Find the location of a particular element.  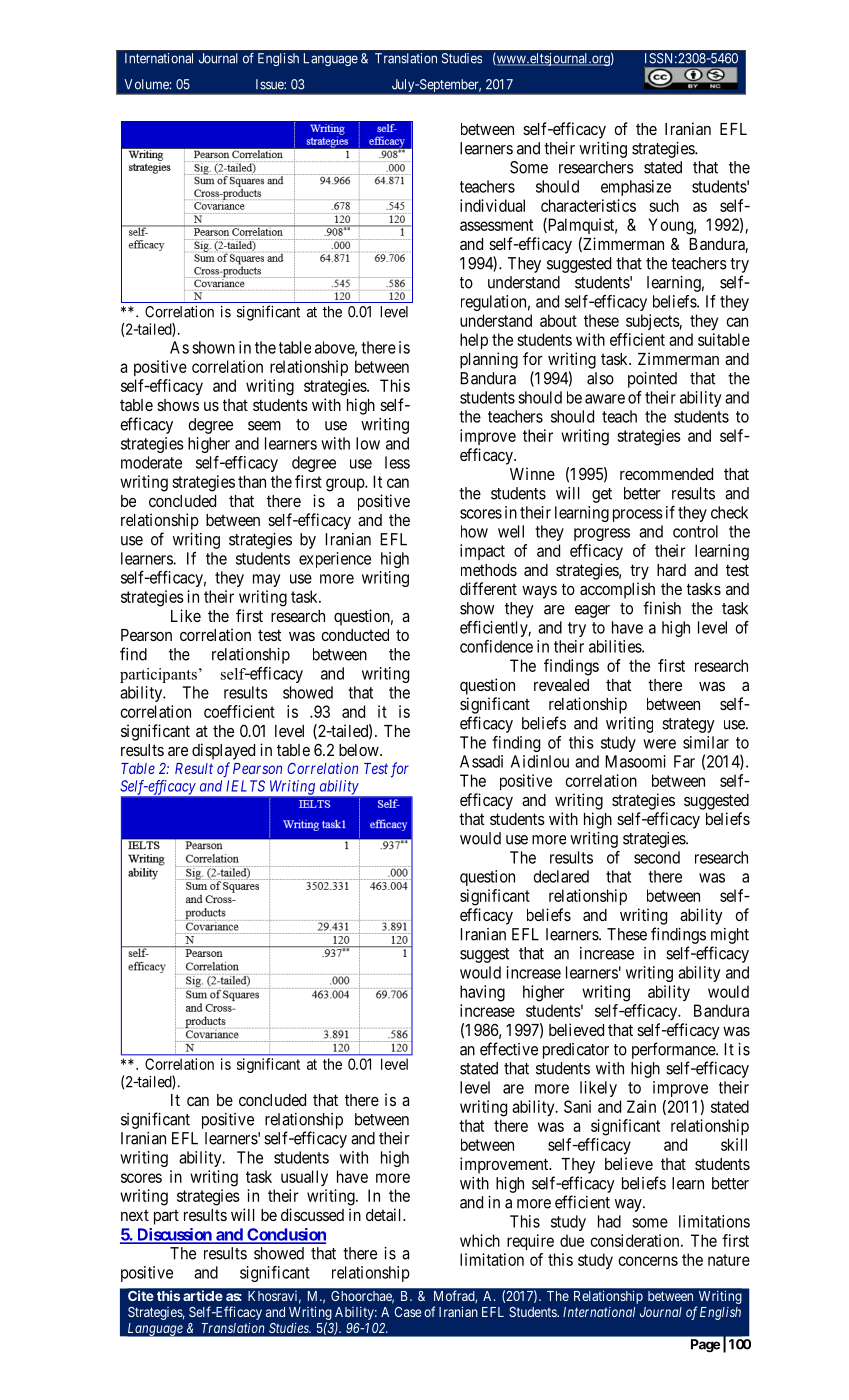

having is located at coordinates (482, 993).
